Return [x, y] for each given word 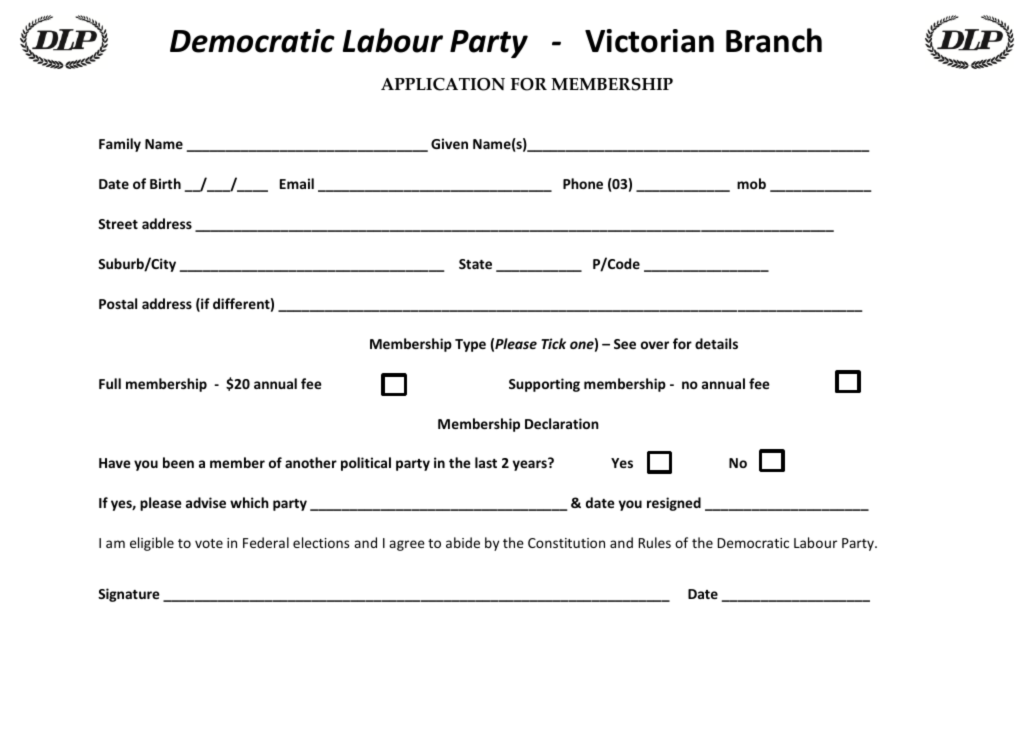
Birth [165, 183]
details [716, 343]
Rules [655, 542]
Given [449, 143]
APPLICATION [443, 84]
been [178, 462]
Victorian [649, 41]
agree [407, 545]
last [486, 462]
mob [751, 183]
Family [120, 145]
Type [470, 345]
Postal [118, 303]
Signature [129, 595]
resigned [674, 504]
